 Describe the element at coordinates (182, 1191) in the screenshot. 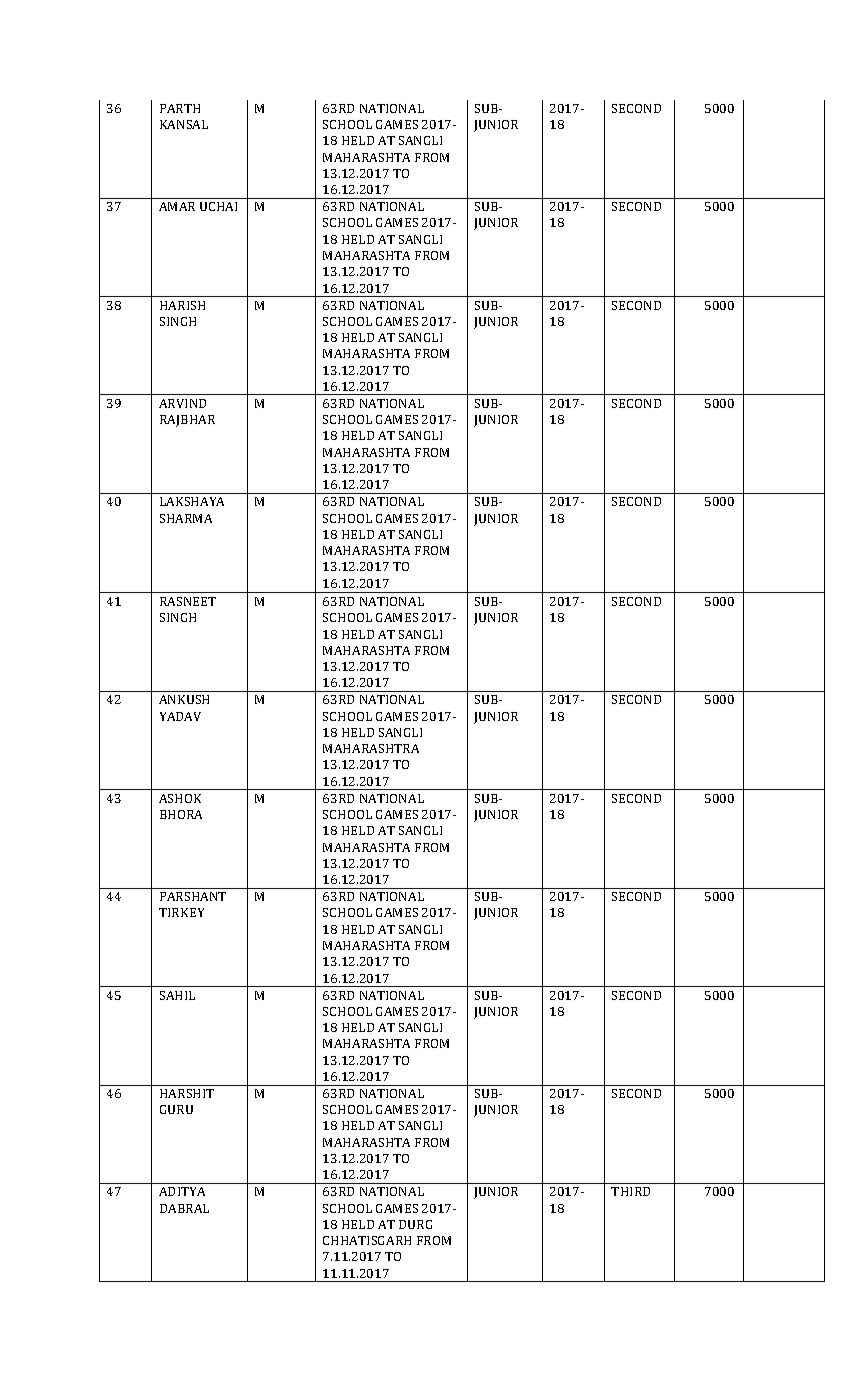

I see `ADITYA` at that location.
